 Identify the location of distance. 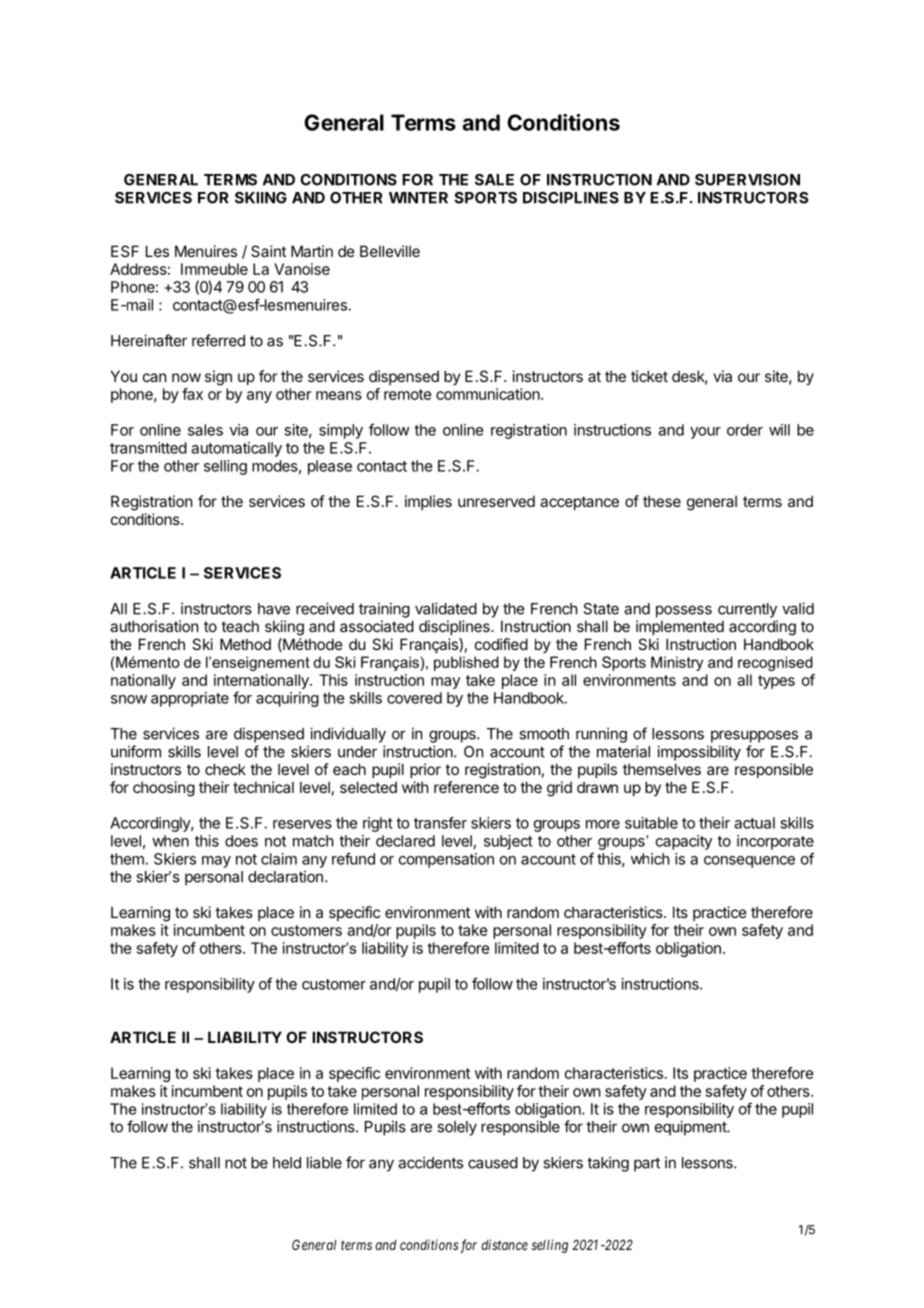
(505, 1244).
